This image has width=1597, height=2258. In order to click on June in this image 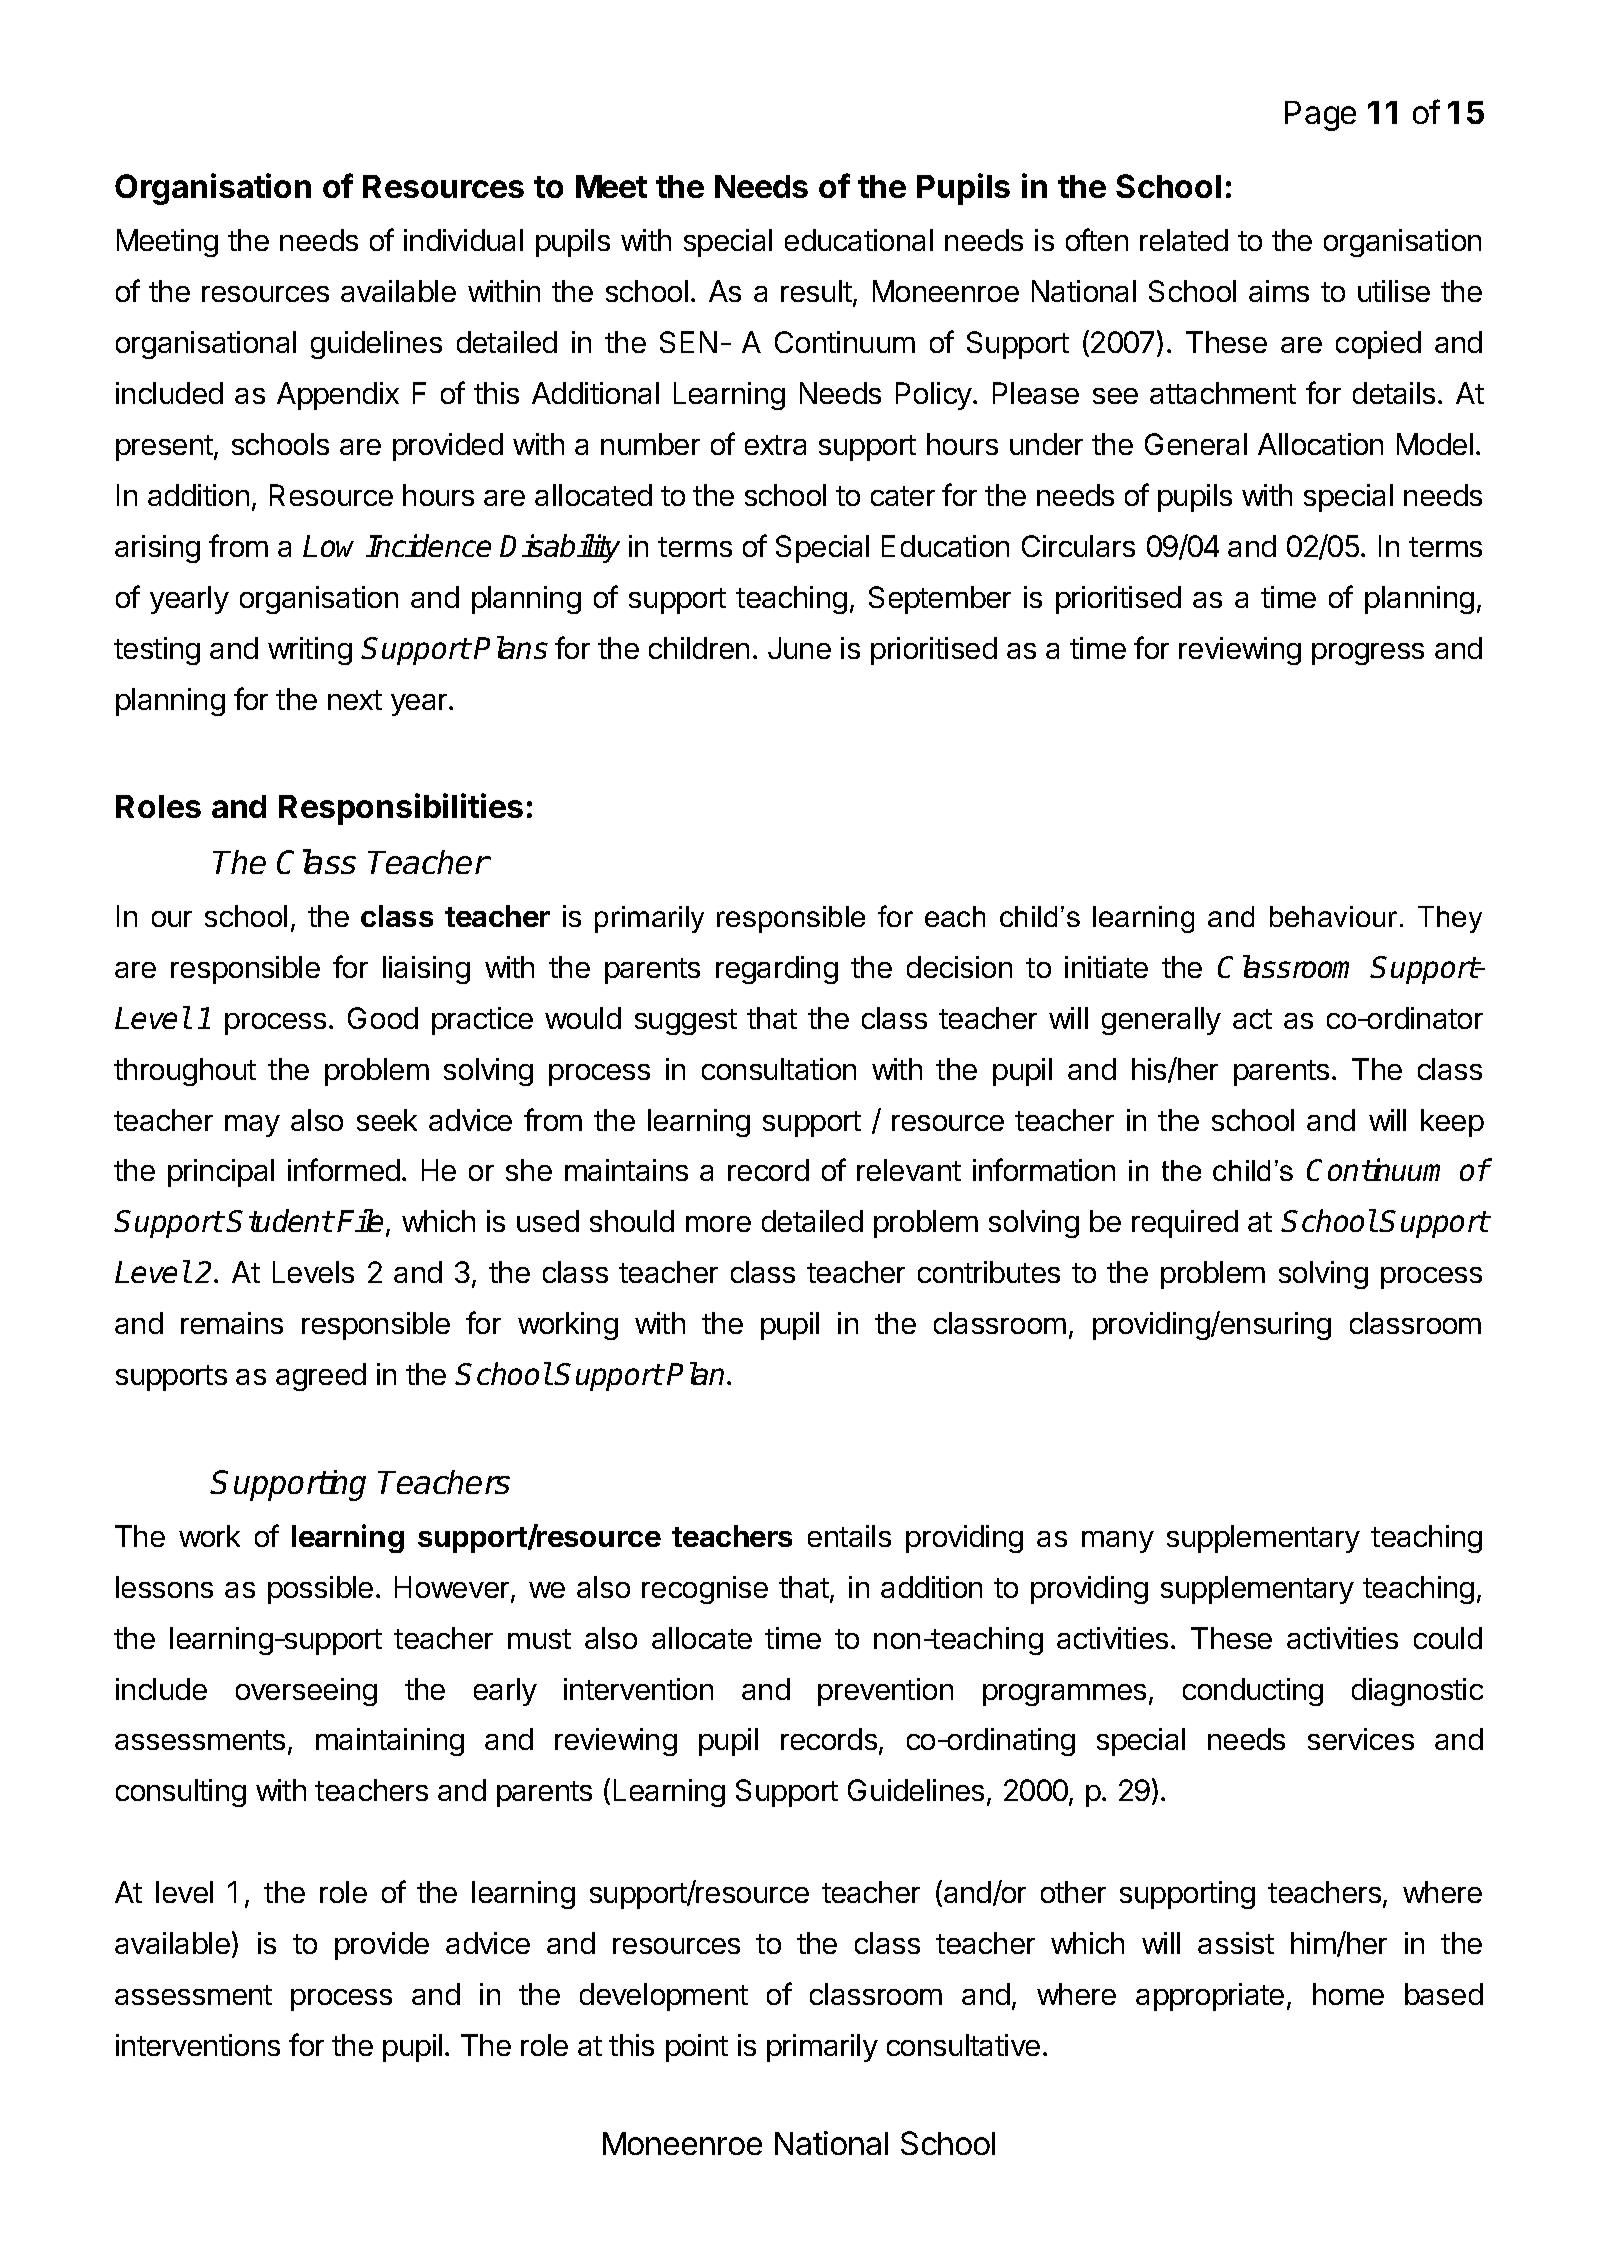, I will do `click(799, 648)`.
